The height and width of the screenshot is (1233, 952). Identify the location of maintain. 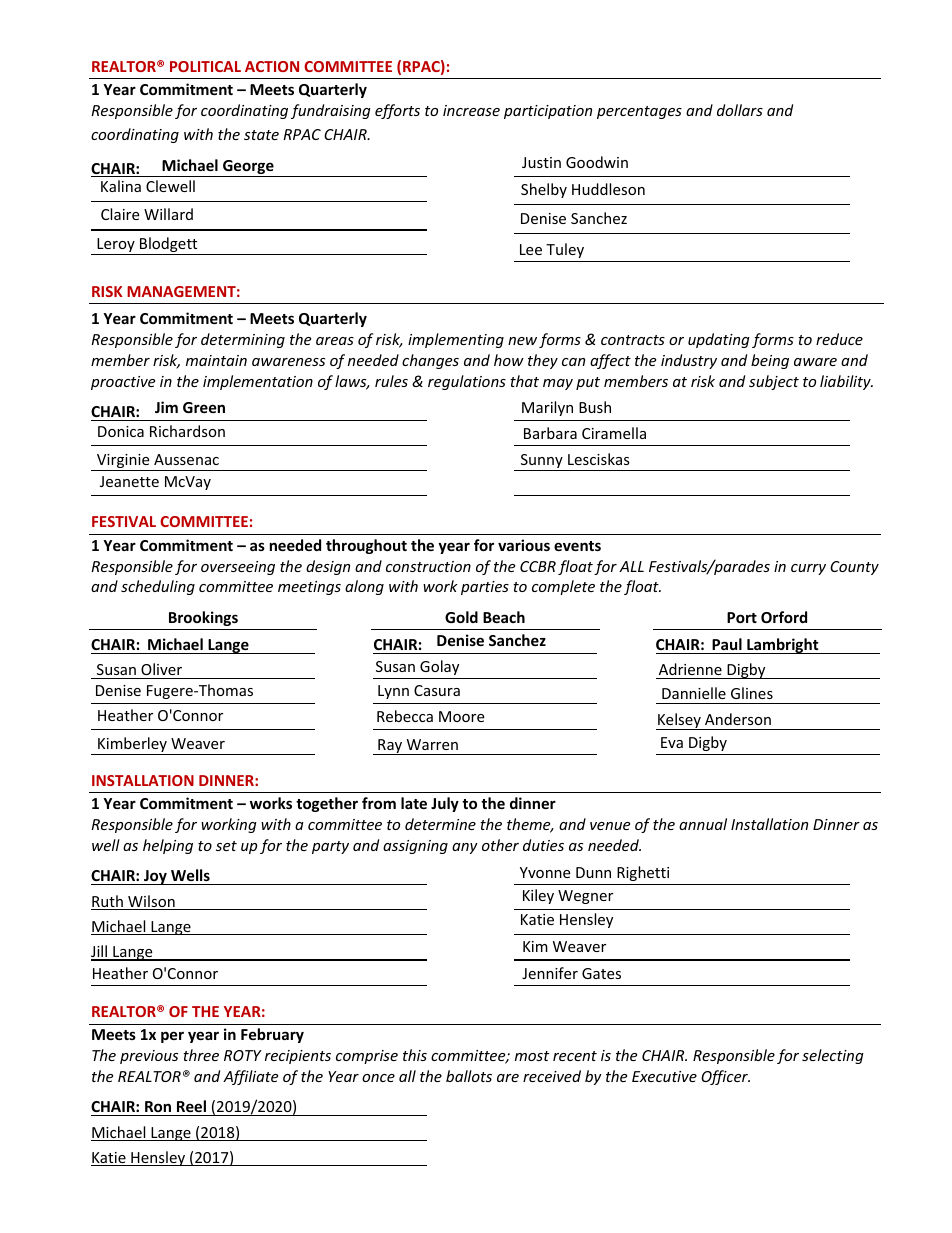
(216, 360).
